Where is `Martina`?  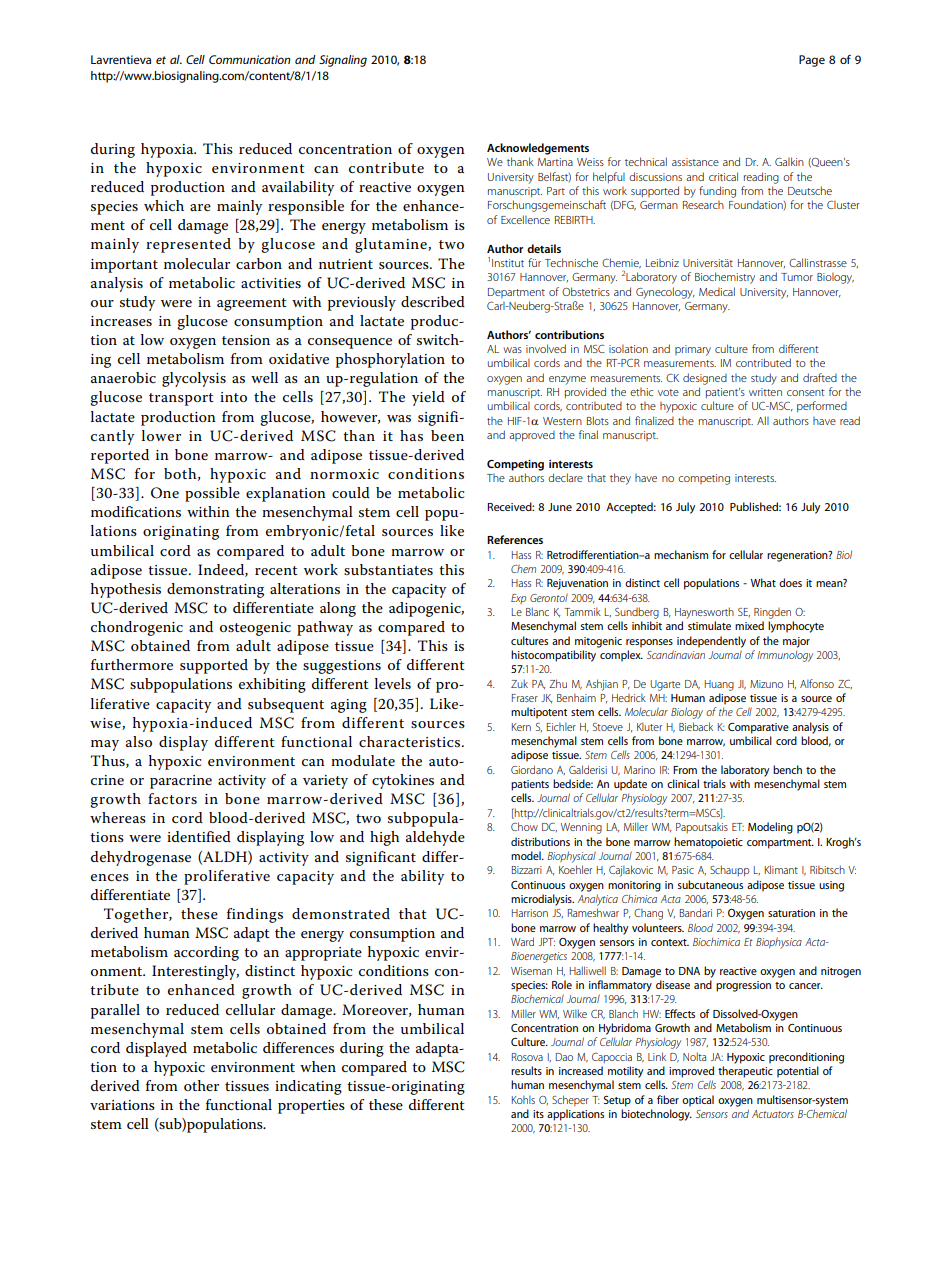 Martina is located at coordinates (555, 162).
